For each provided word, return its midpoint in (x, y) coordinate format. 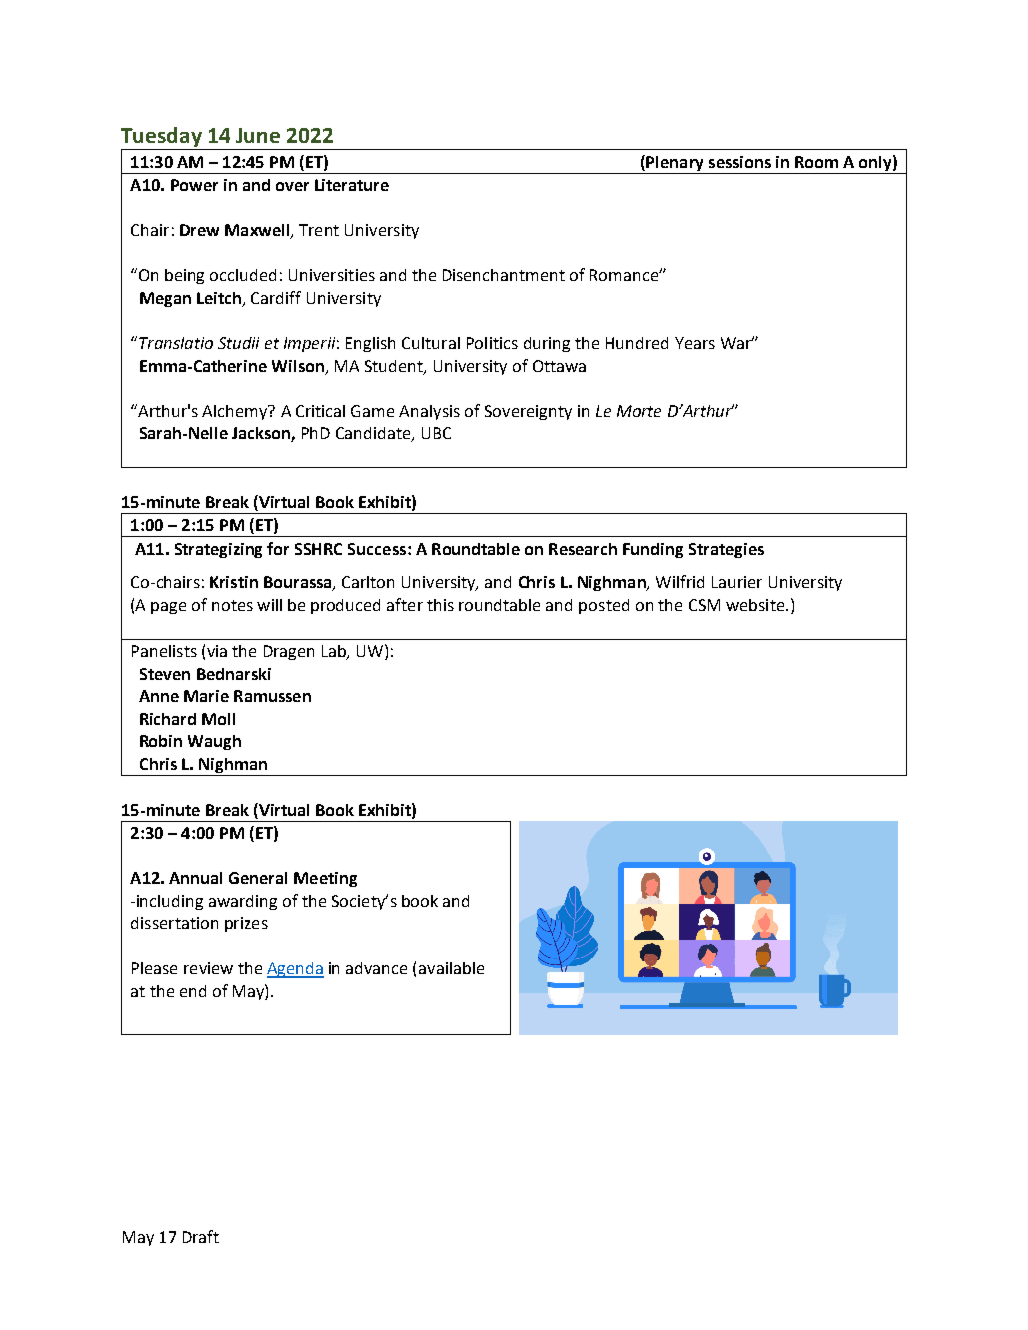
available (451, 968)
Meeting (325, 879)
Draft (201, 1236)
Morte (639, 411)
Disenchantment (504, 275)
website (756, 605)
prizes (246, 924)
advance (376, 968)
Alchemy (236, 412)
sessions (740, 162)
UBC (436, 433)
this (440, 605)
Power (194, 185)
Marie (206, 696)
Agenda (295, 970)
